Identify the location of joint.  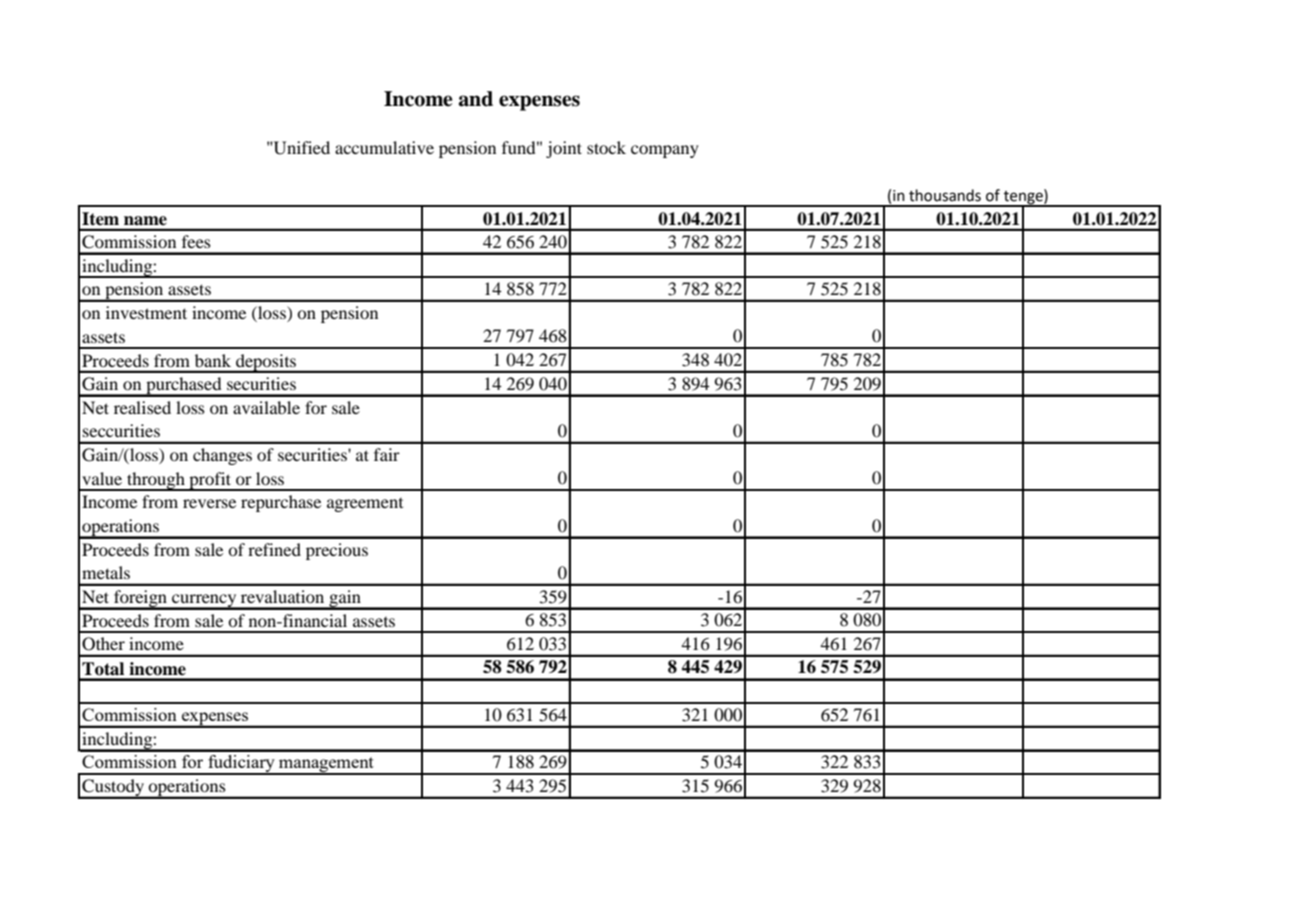
(564, 149).
